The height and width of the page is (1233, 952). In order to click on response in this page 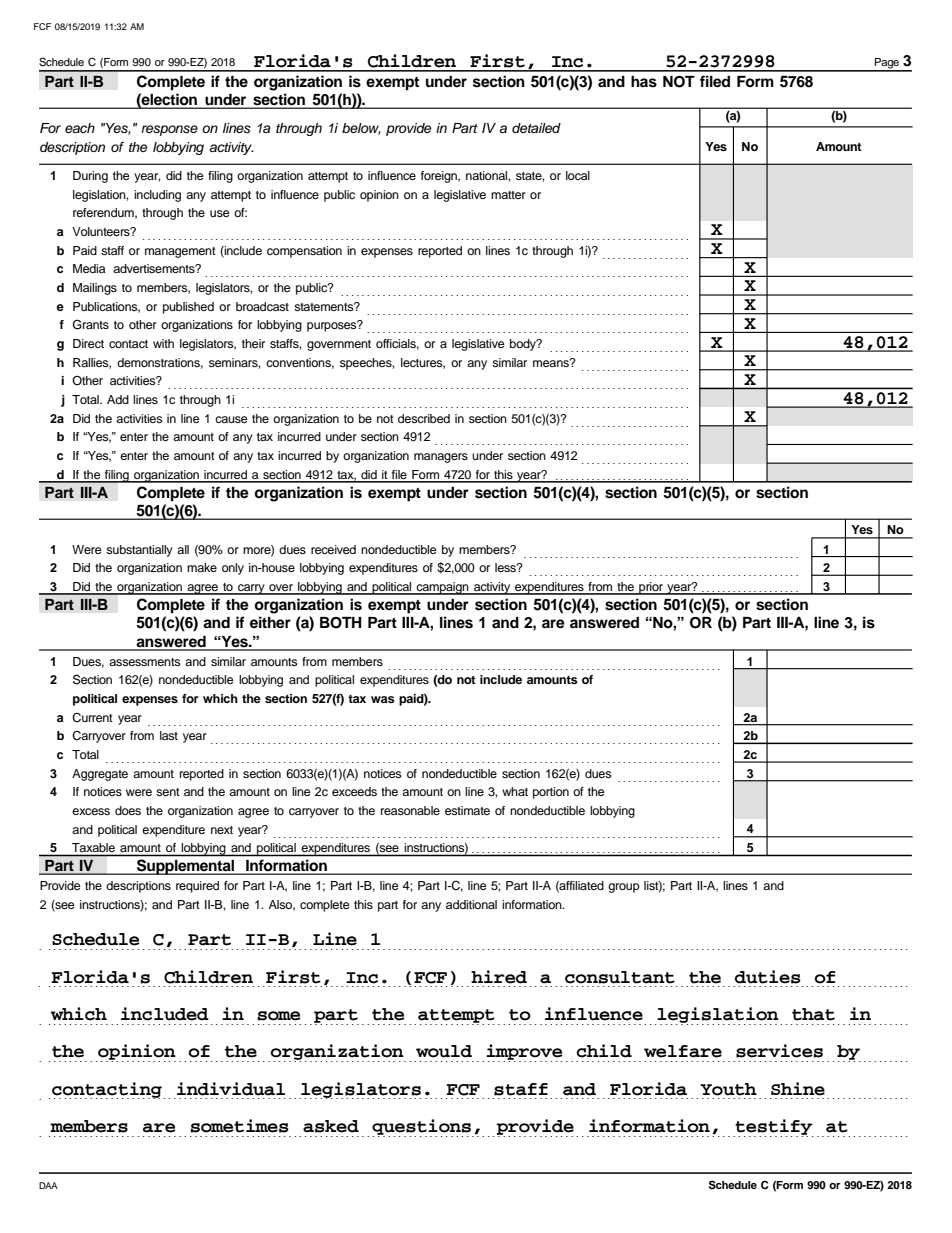, I will do `click(169, 130)`.
